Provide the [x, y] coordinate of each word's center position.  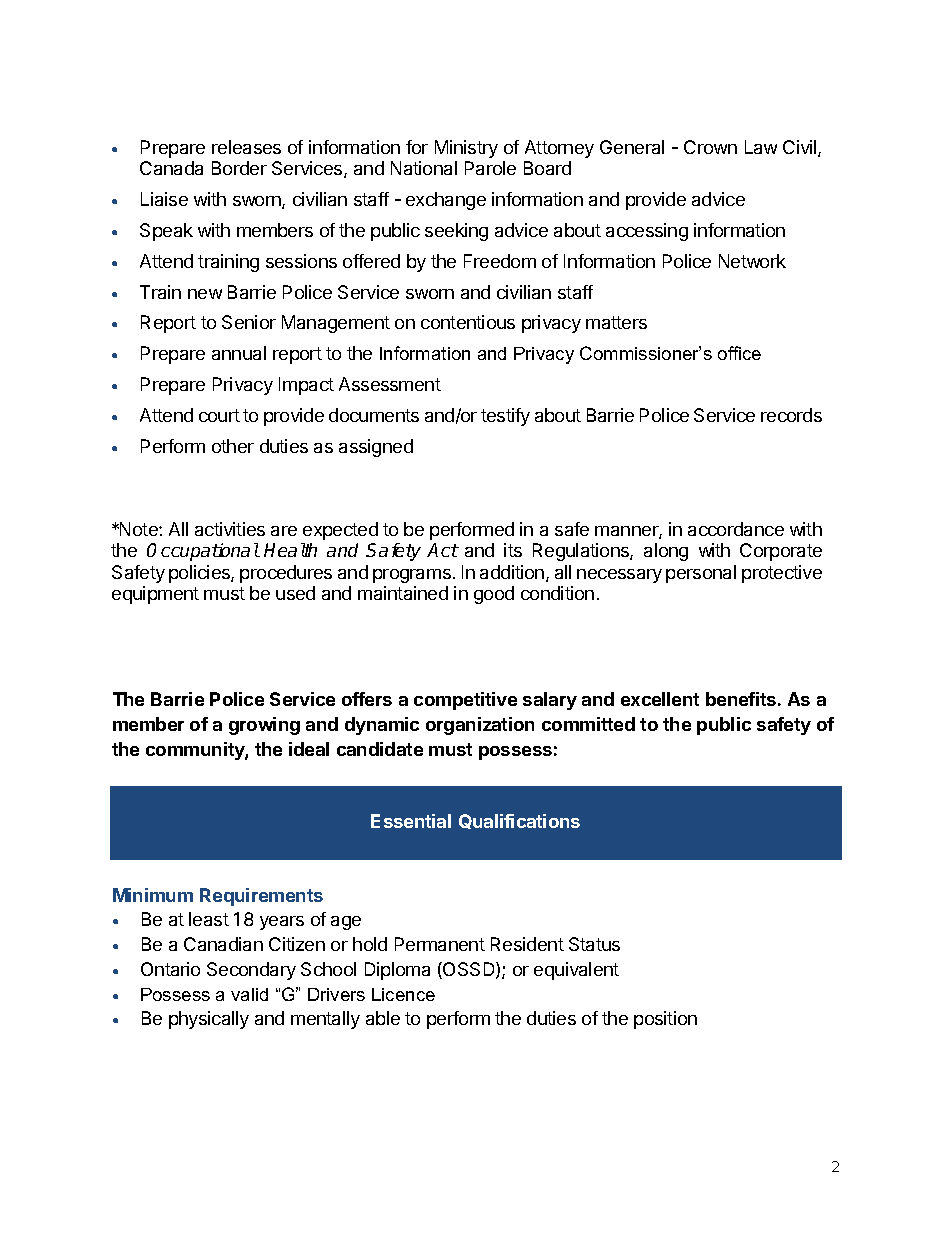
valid [249, 994]
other [233, 446]
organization [480, 726]
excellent [660, 699]
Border [239, 168]
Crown [710, 147]
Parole [490, 168]
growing [264, 726]
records [791, 415]
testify [505, 417]
